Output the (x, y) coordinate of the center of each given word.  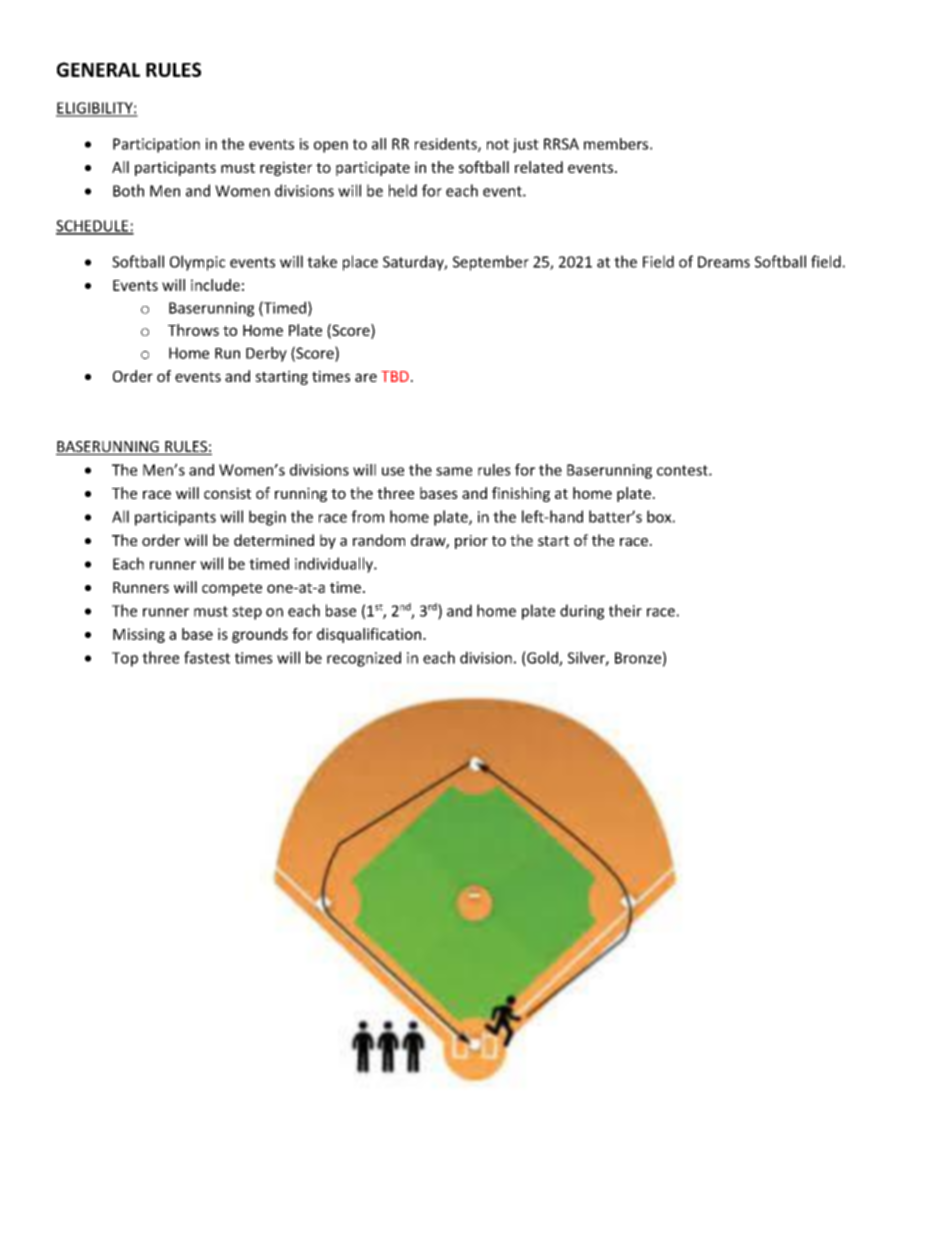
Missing (139, 635)
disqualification (370, 635)
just (526, 145)
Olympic (197, 263)
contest (683, 470)
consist (227, 493)
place (360, 263)
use (393, 471)
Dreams (724, 262)
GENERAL (98, 69)
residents (447, 145)
